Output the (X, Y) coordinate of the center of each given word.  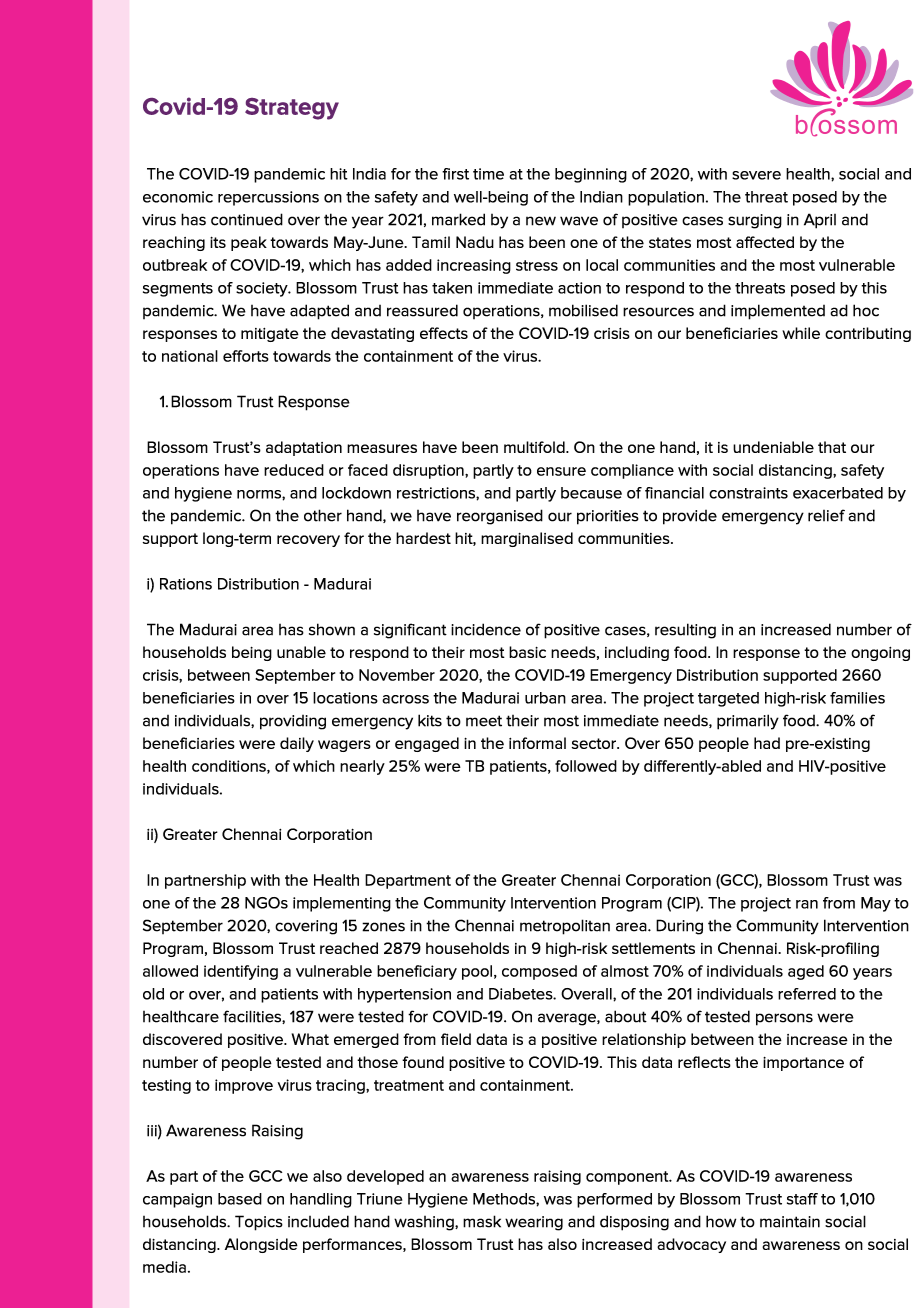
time (488, 174)
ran (807, 904)
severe (756, 175)
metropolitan (565, 927)
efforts (246, 356)
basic (527, 652)
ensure (561, 471)
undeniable (773, 447)
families (857, 698)
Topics (259, 1223)
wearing (534, 1223)
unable (301, 652)
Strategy (292, 109)
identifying (241, 972)
